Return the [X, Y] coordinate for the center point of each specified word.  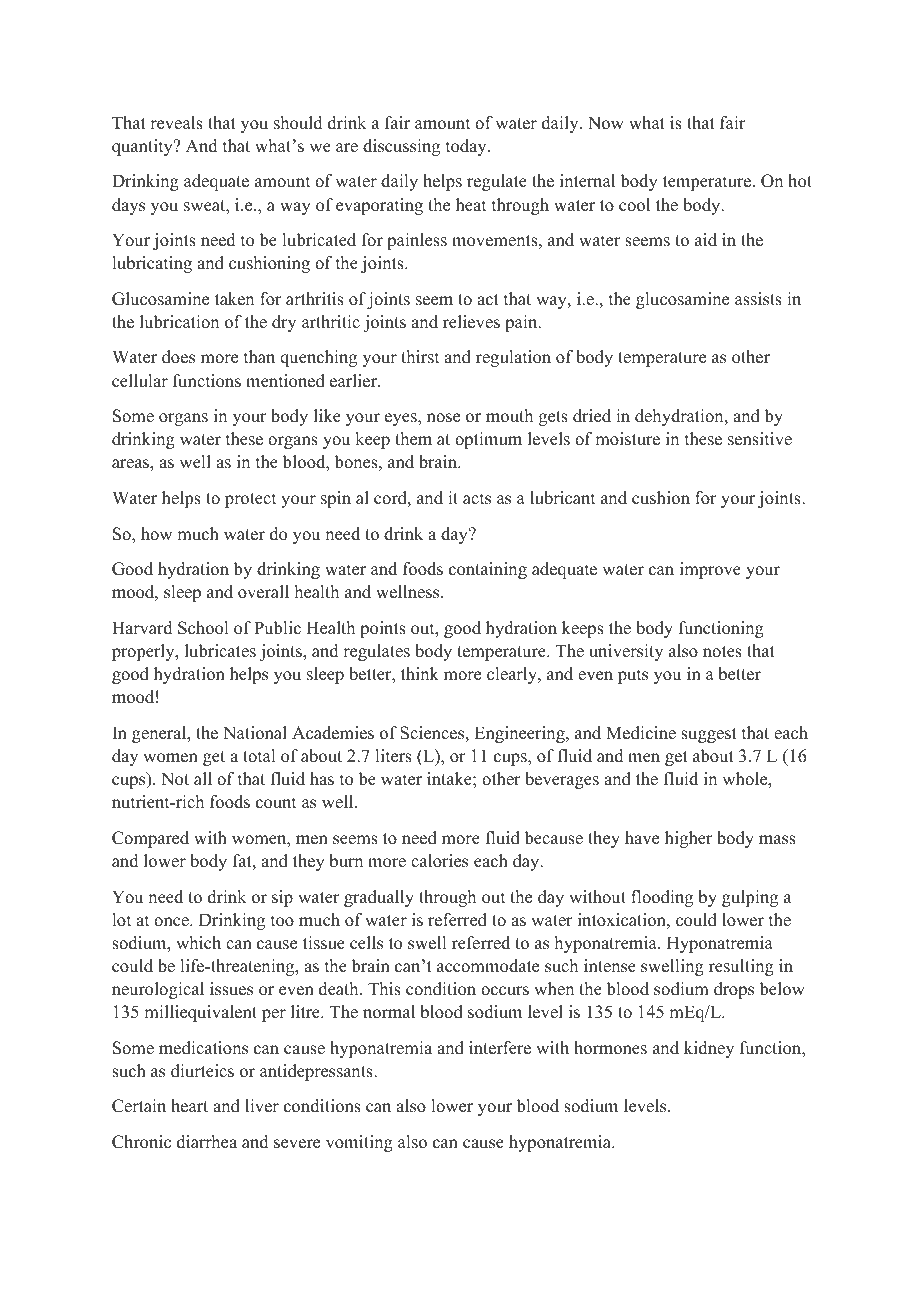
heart [189, 1106]
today [467, 147]
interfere [500, 1048]
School [203, 628]
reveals [176, 123]
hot [800, 181]
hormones [610, 1048]
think [420, 673]
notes [722, 652]
